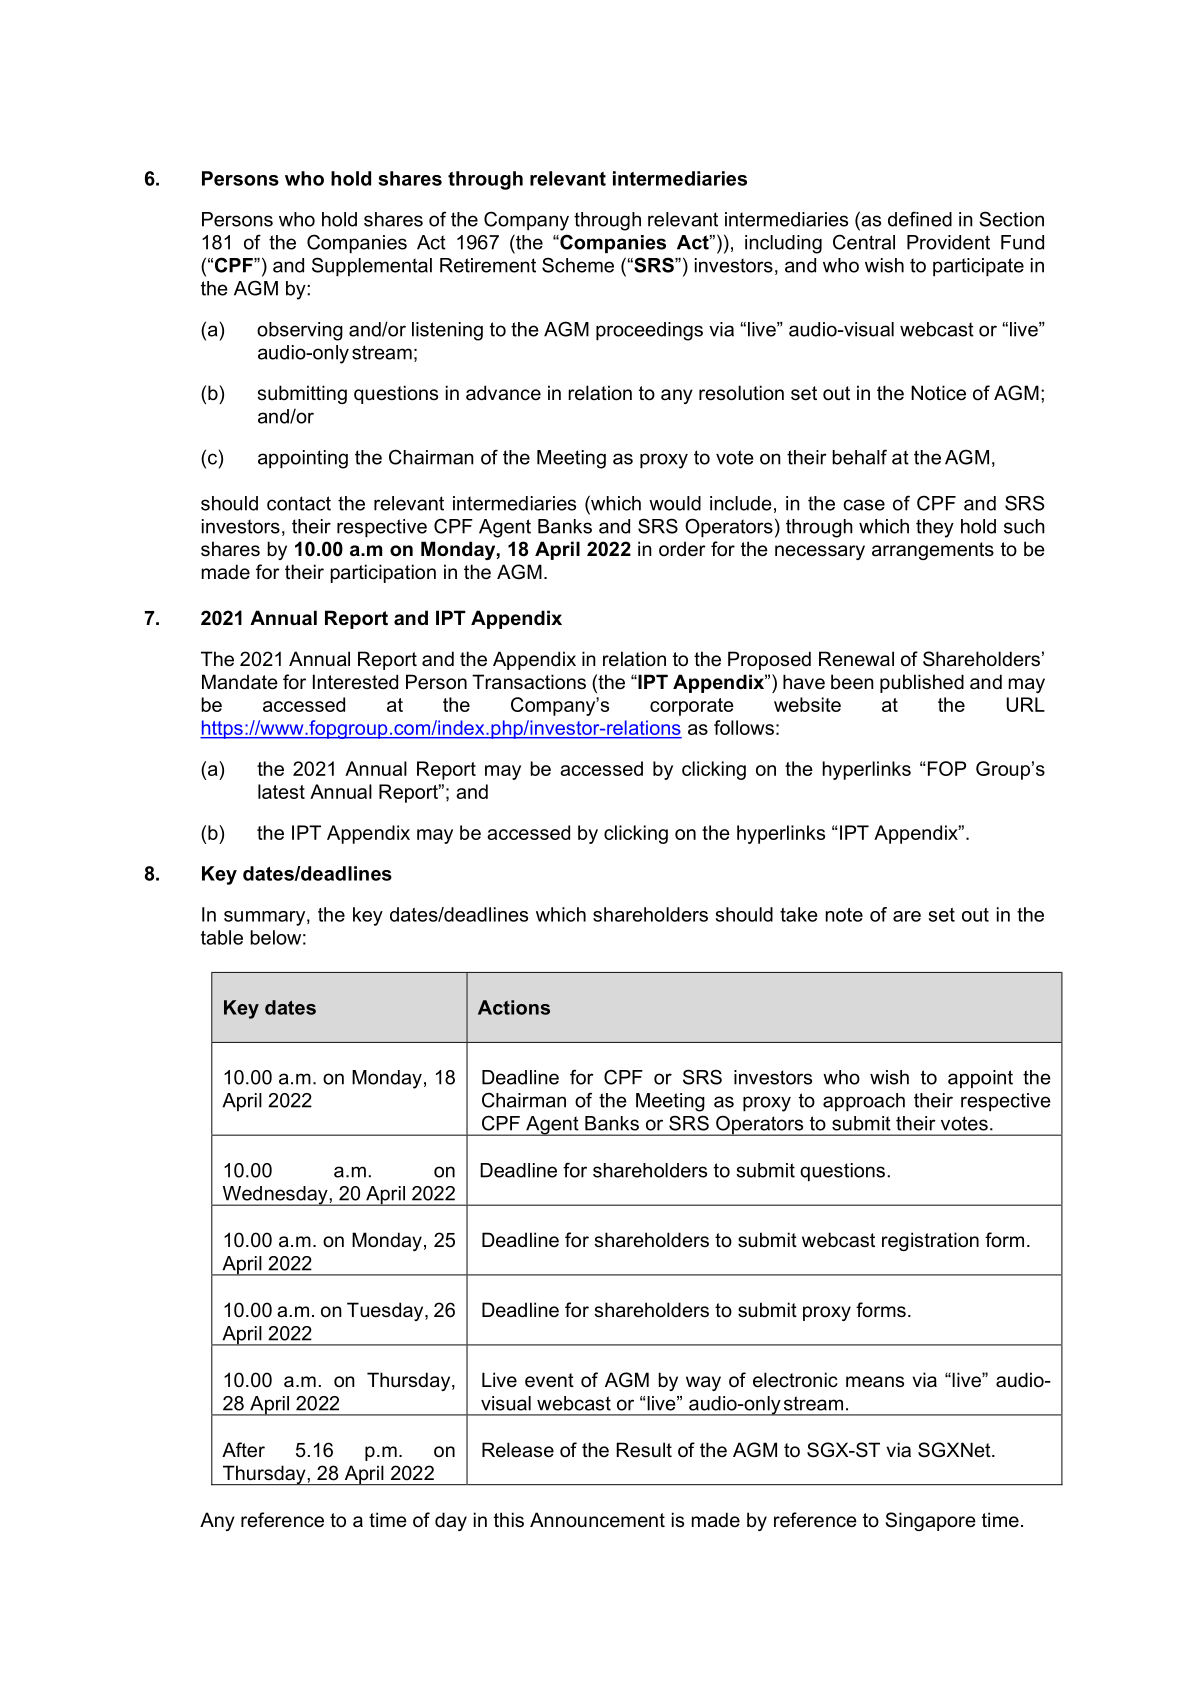 The height and width of the document is (1682, 1190). Describe the element at coordinates (275, 1196) in the document. I see `Wednesday` at that location.
